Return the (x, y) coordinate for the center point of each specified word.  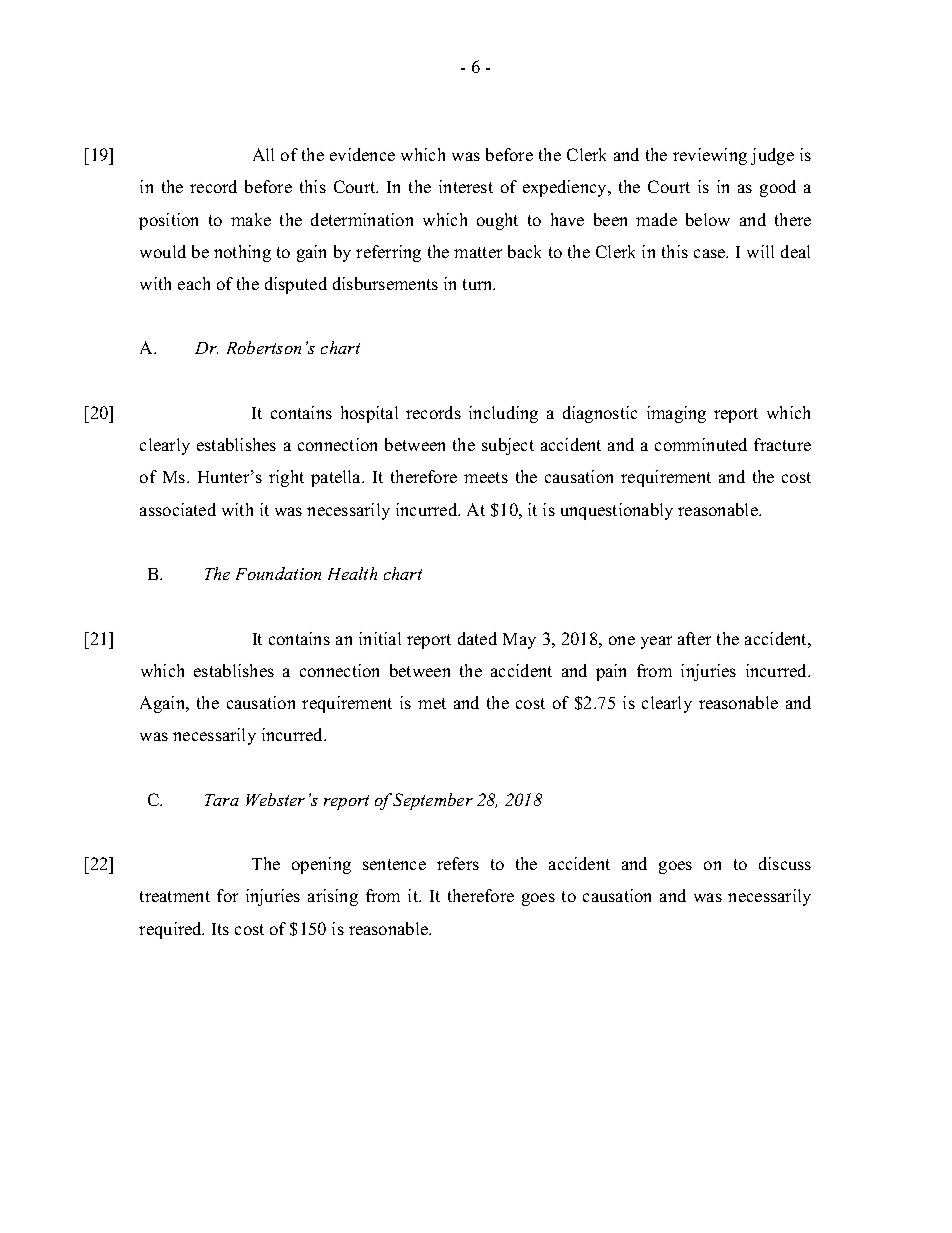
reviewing (710, 156)
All (263, 154)
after (694, 638)
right (286, 478)
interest (466, 186)
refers (458, 863)
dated (477, 638)
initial (380, 638)
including (503, 414)
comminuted (701, 444)
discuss (785, 863)
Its (220, 929)
